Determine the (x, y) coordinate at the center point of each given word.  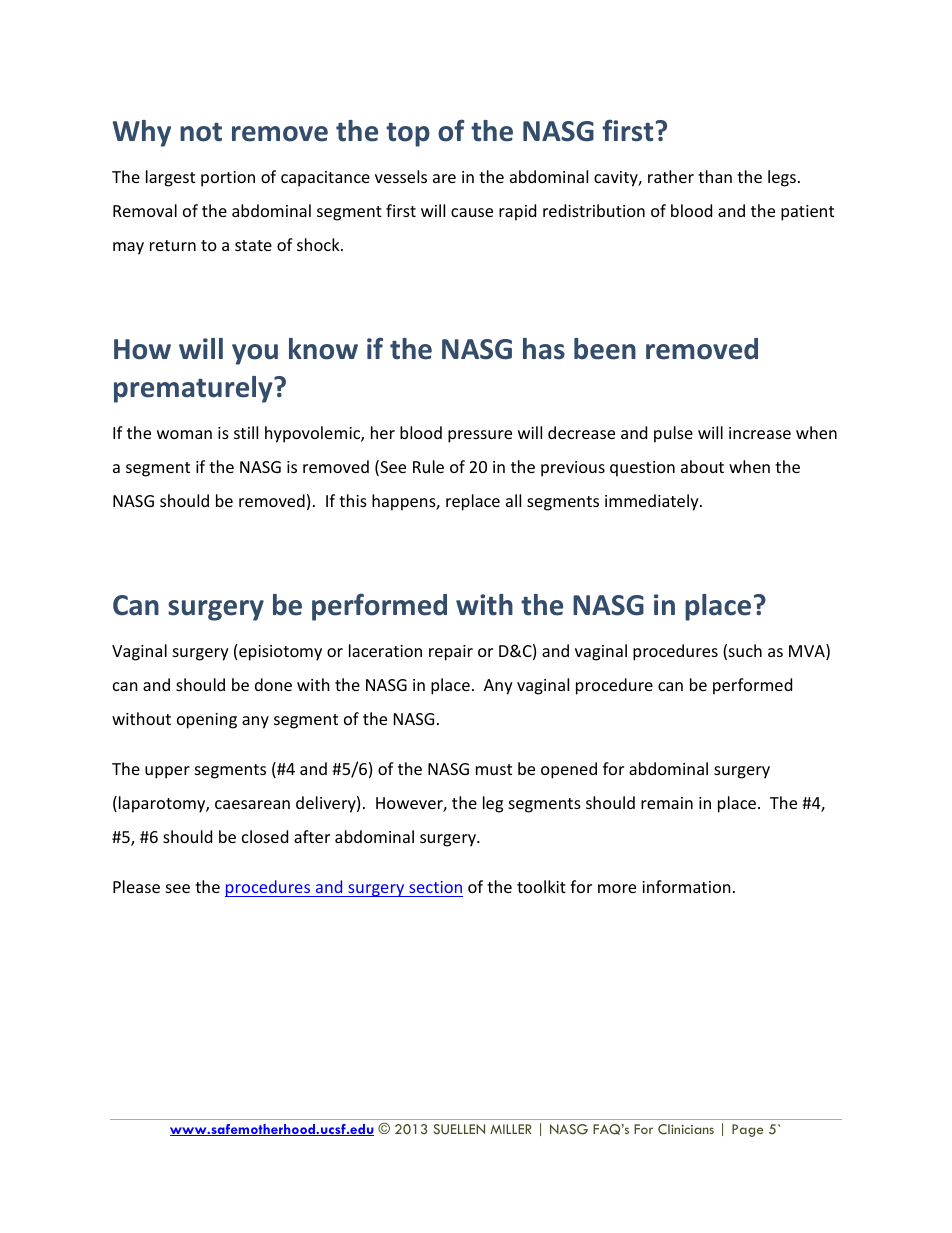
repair (451, 653)
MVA (808, 652)
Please (136, 886)
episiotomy (280, 653)
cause (472, 212)
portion (228, 179)
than (715, 176)
